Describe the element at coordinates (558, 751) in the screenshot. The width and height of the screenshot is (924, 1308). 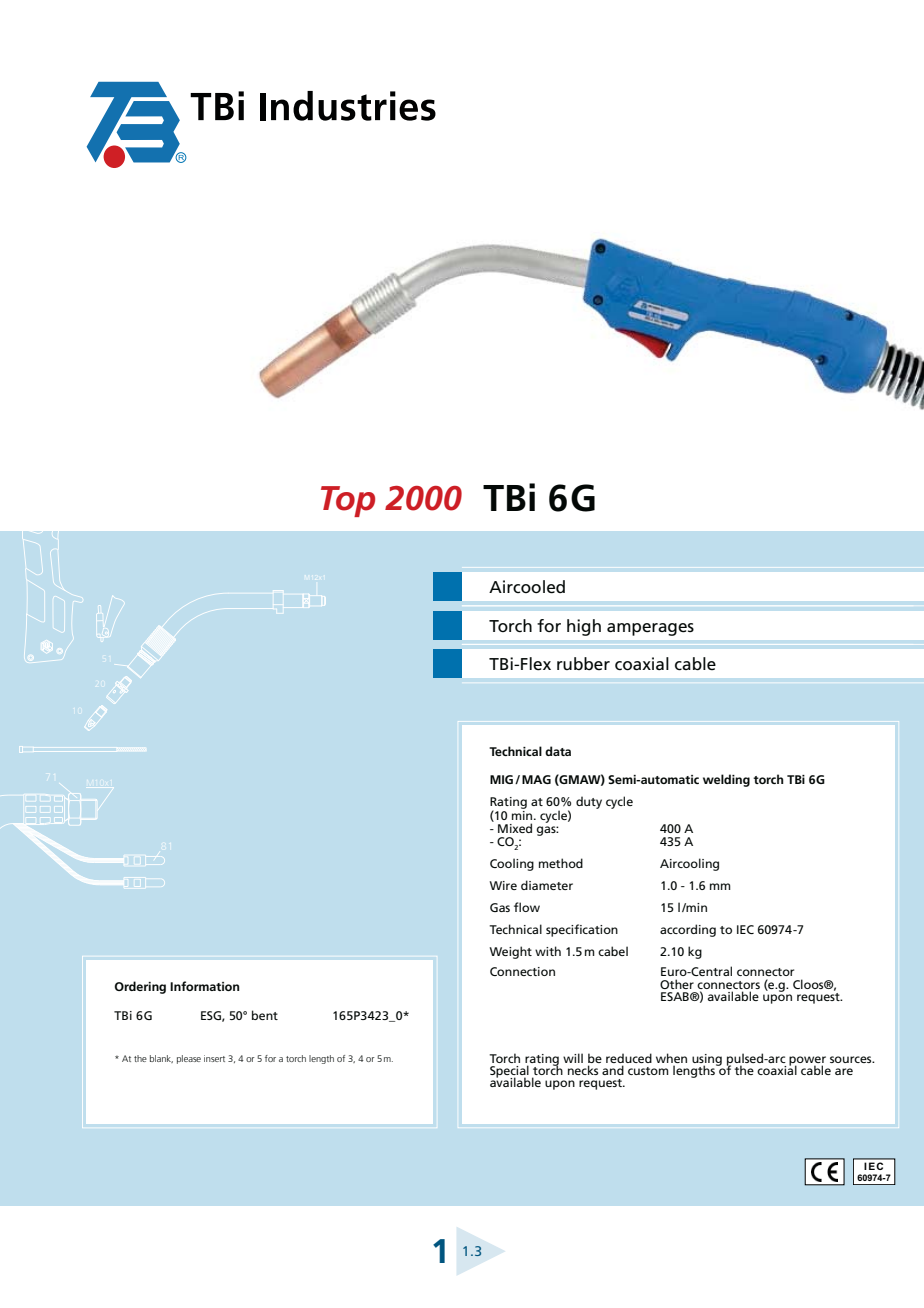
I see `data` at that location.
